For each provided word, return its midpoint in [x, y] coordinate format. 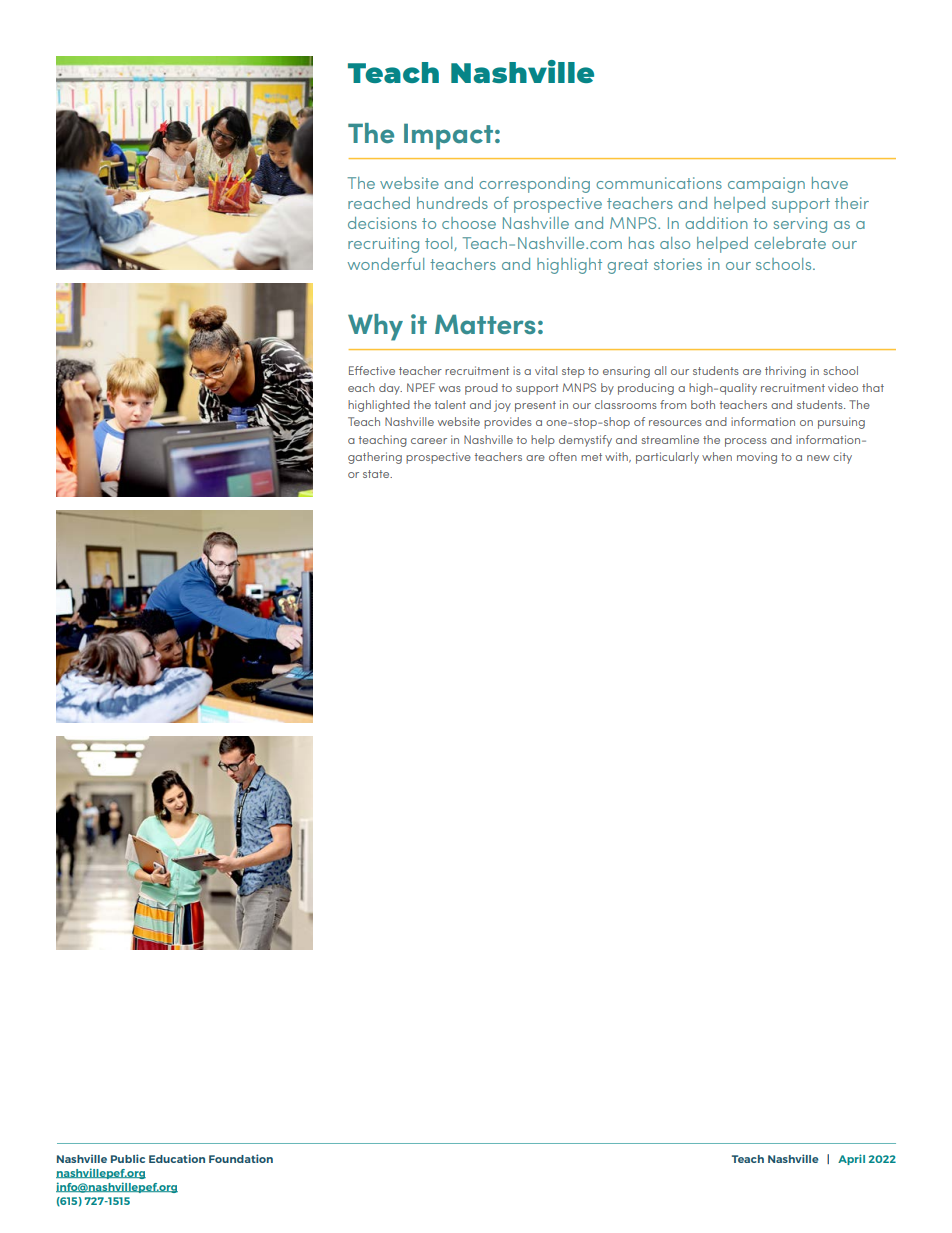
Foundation [241, 1158]
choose [469, 223]
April [851, 1159]
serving [800, 225]
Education [177, 1158]
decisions [382, 223]
